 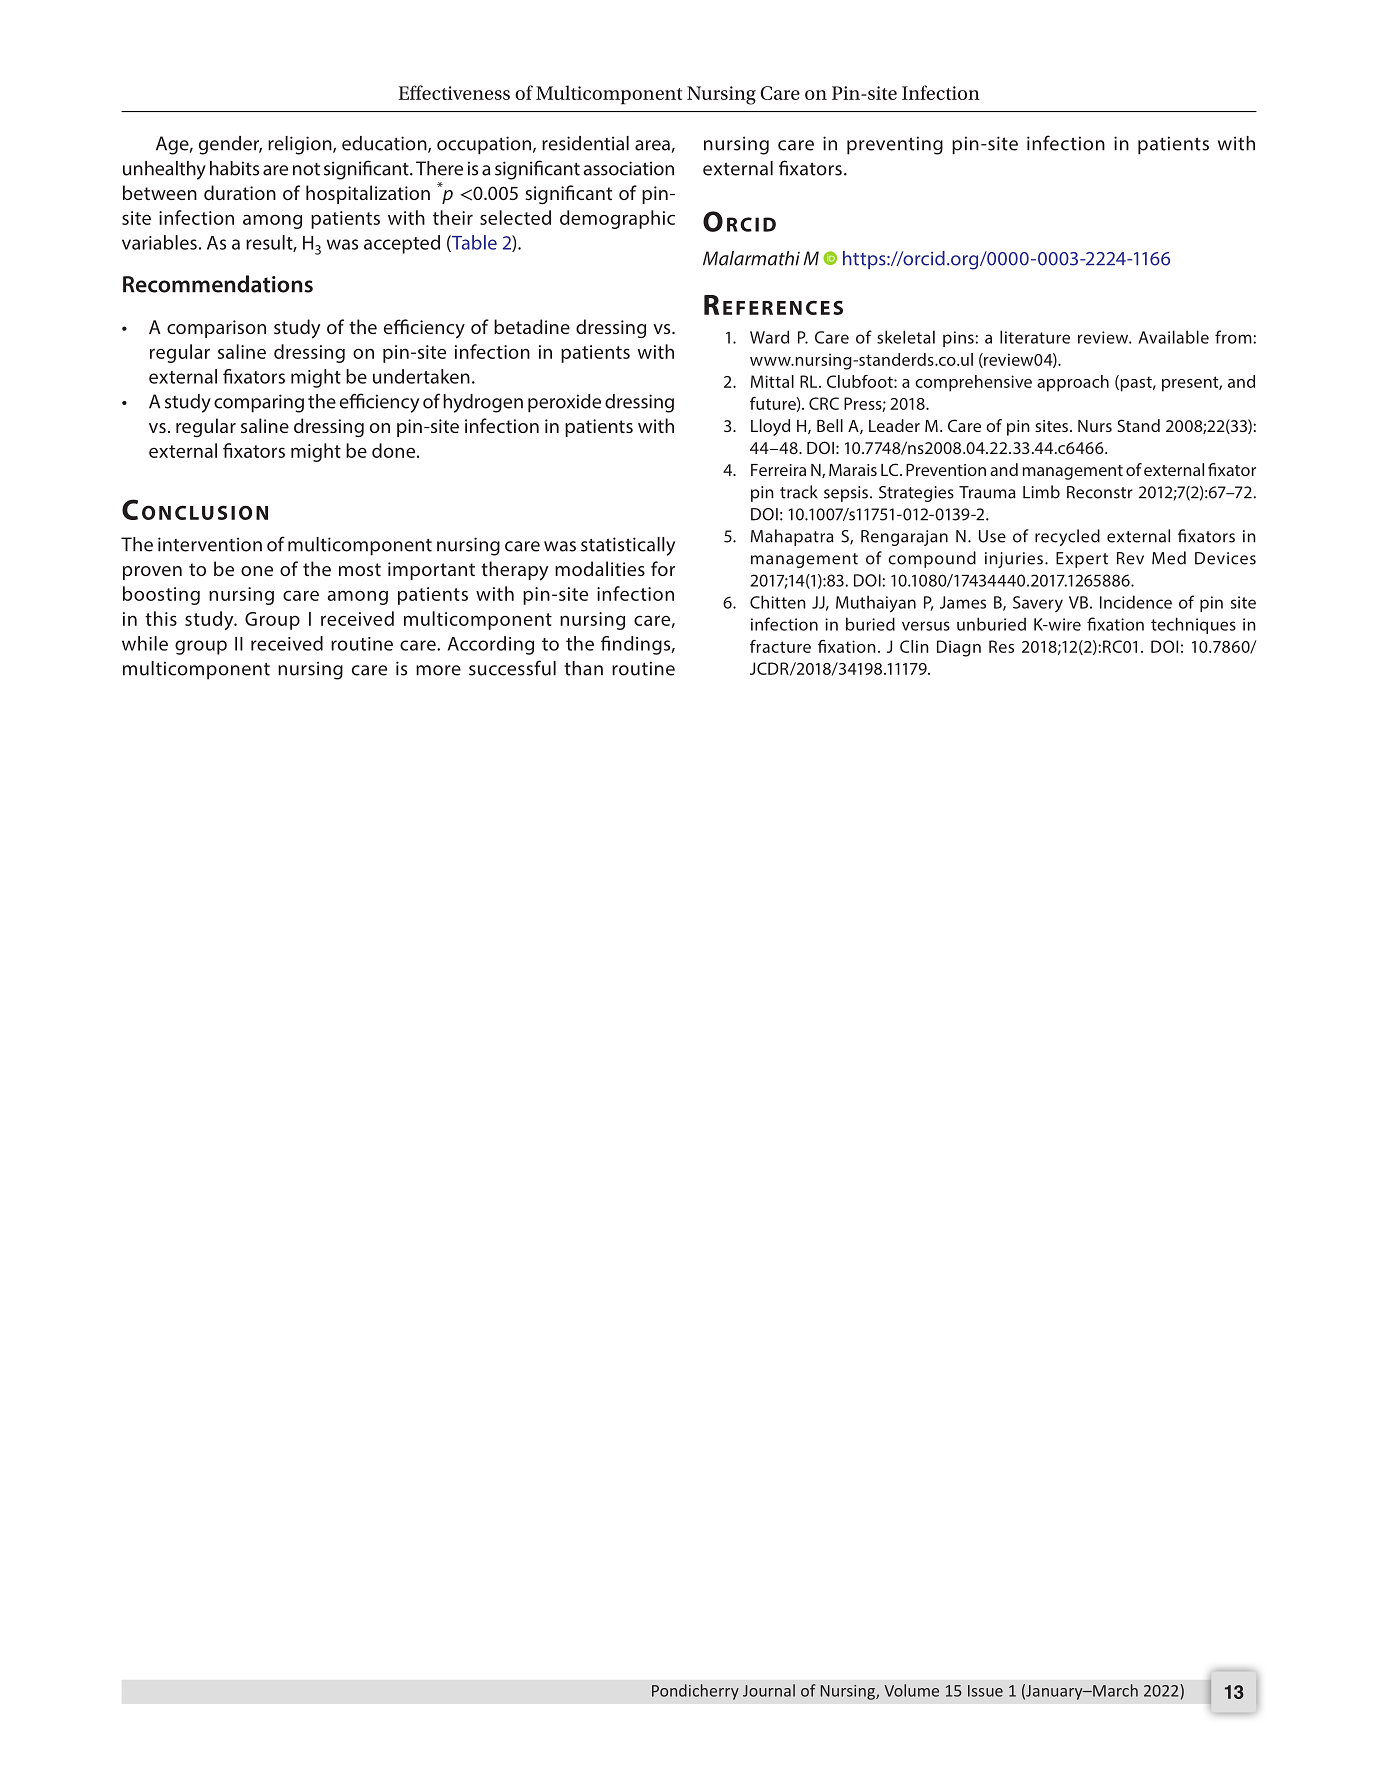 What do you see at coordinates (895, 145) in the page?
I see `preventing` at bounding box center [895, 145].
